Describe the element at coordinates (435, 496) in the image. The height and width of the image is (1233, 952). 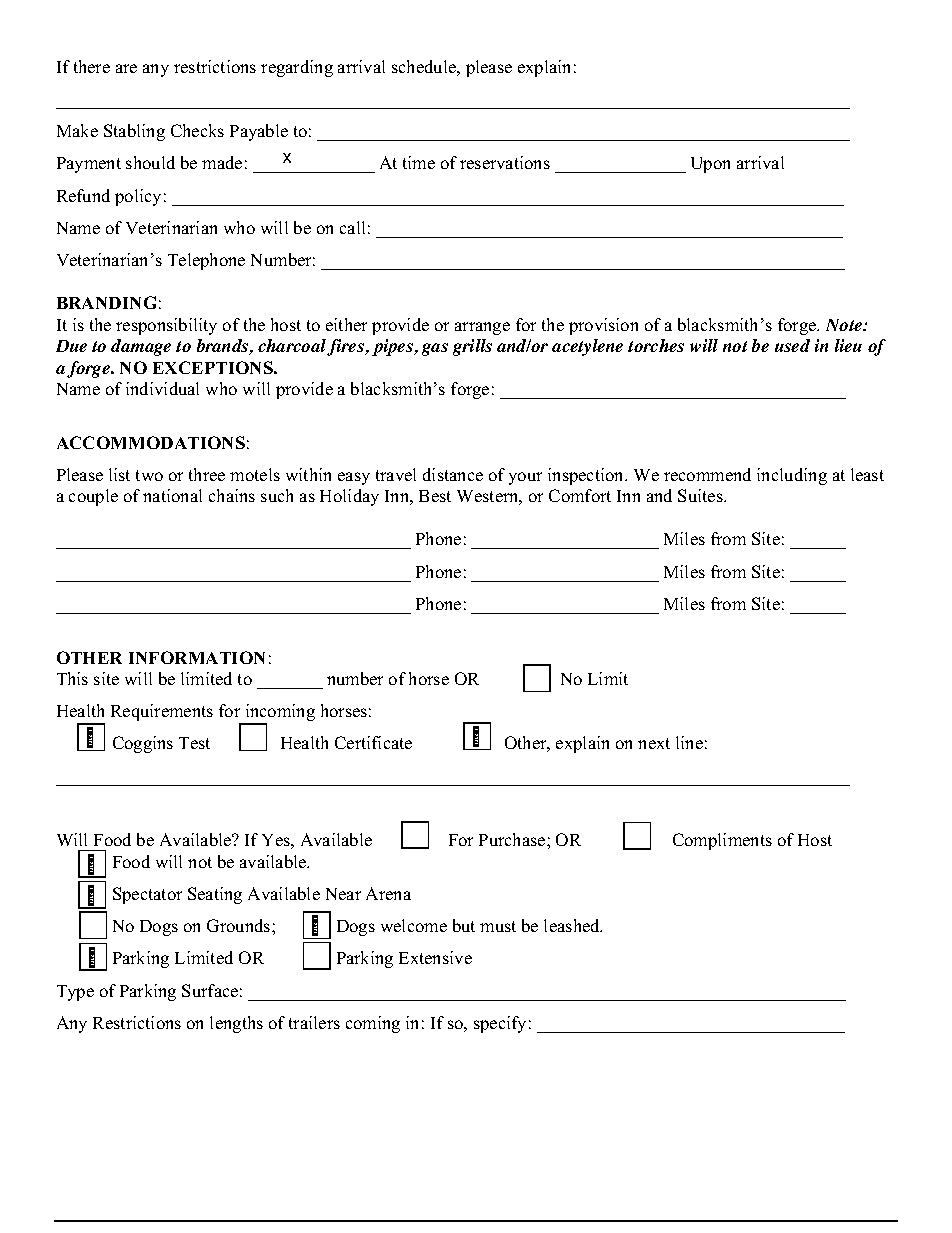
I see `Best` at that location.
